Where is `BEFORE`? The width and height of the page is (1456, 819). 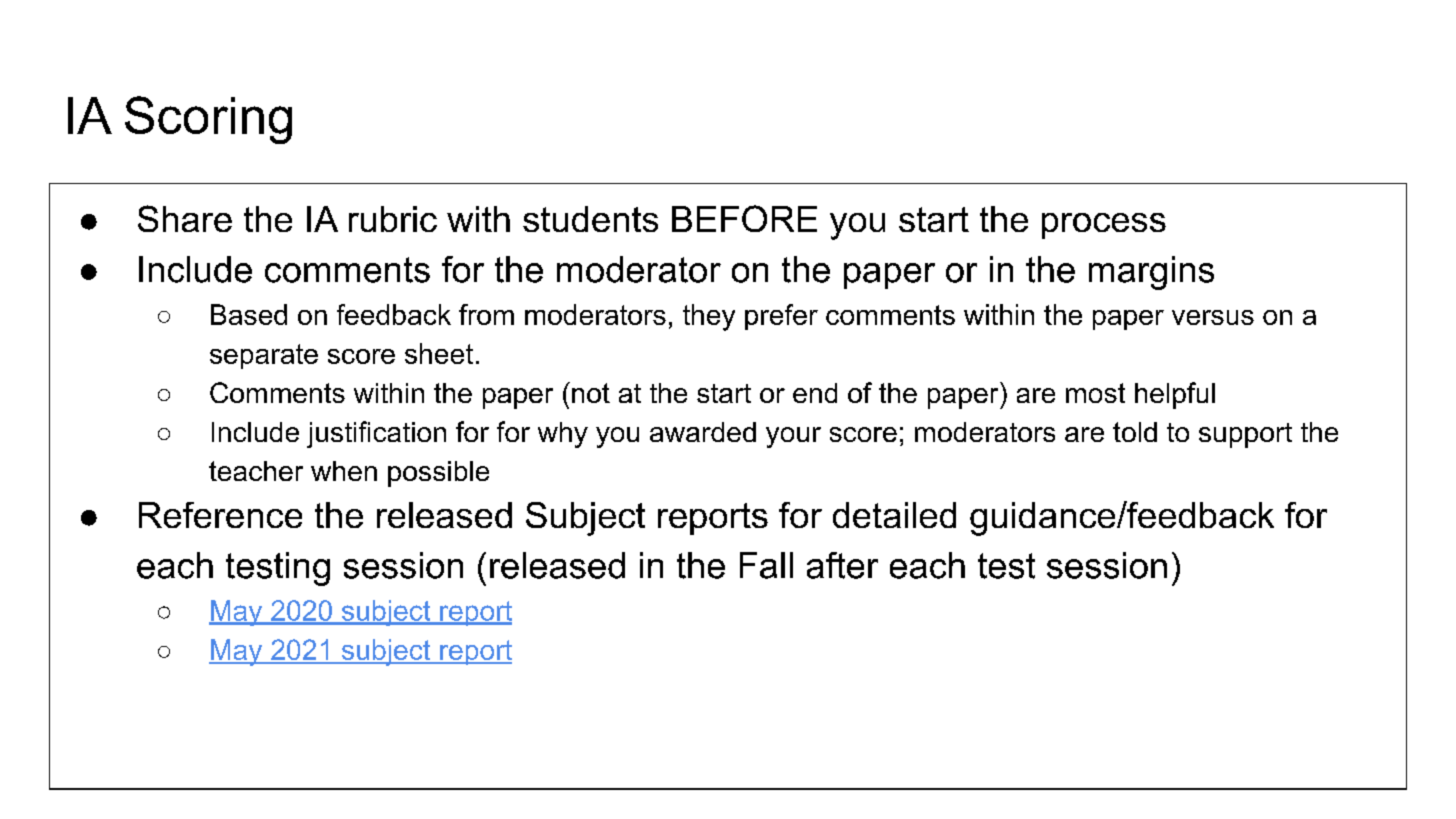 BEFORE is located at coordinates (744, 218).
